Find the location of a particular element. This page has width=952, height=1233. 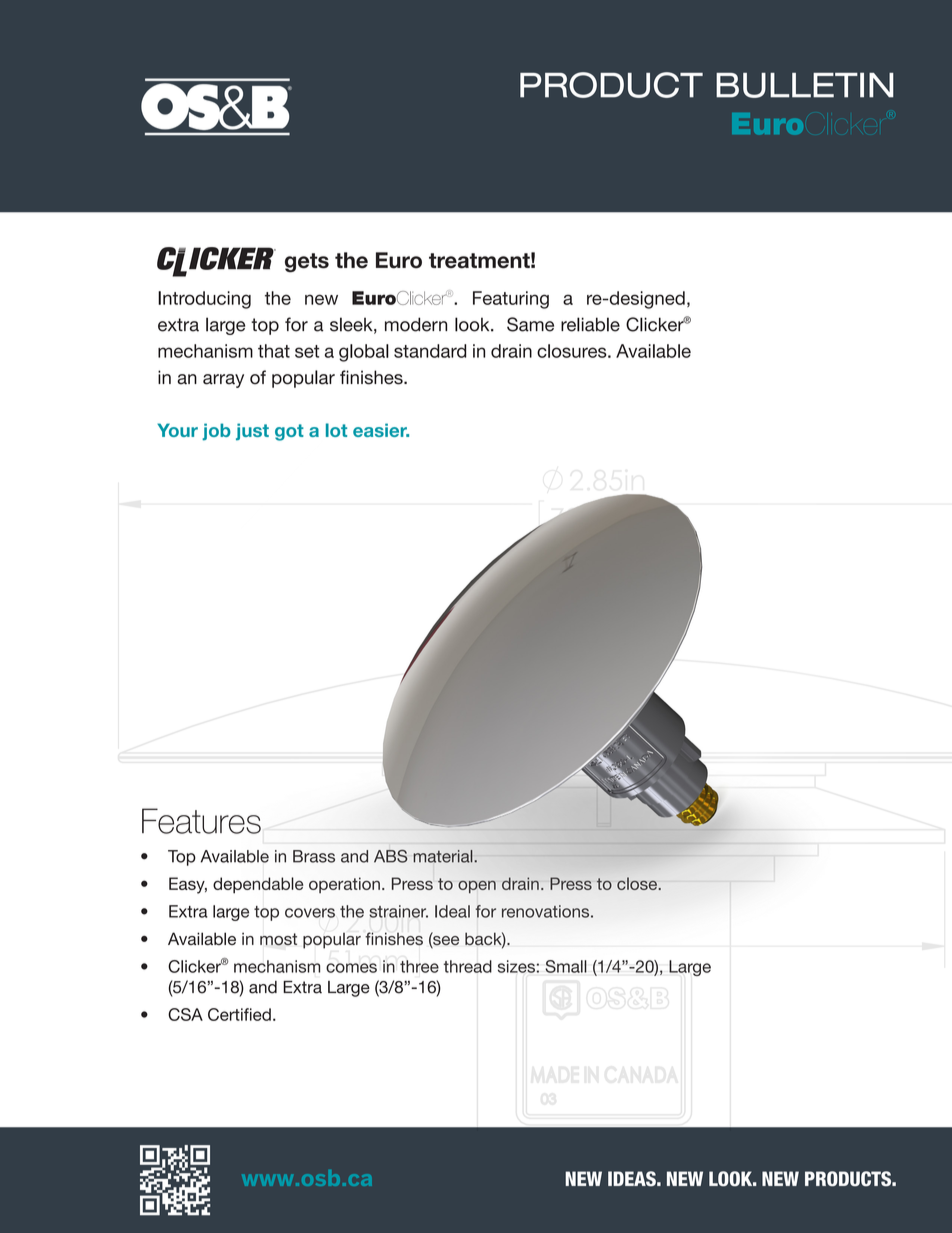

Featuring is located at coordinates (511, 300).
